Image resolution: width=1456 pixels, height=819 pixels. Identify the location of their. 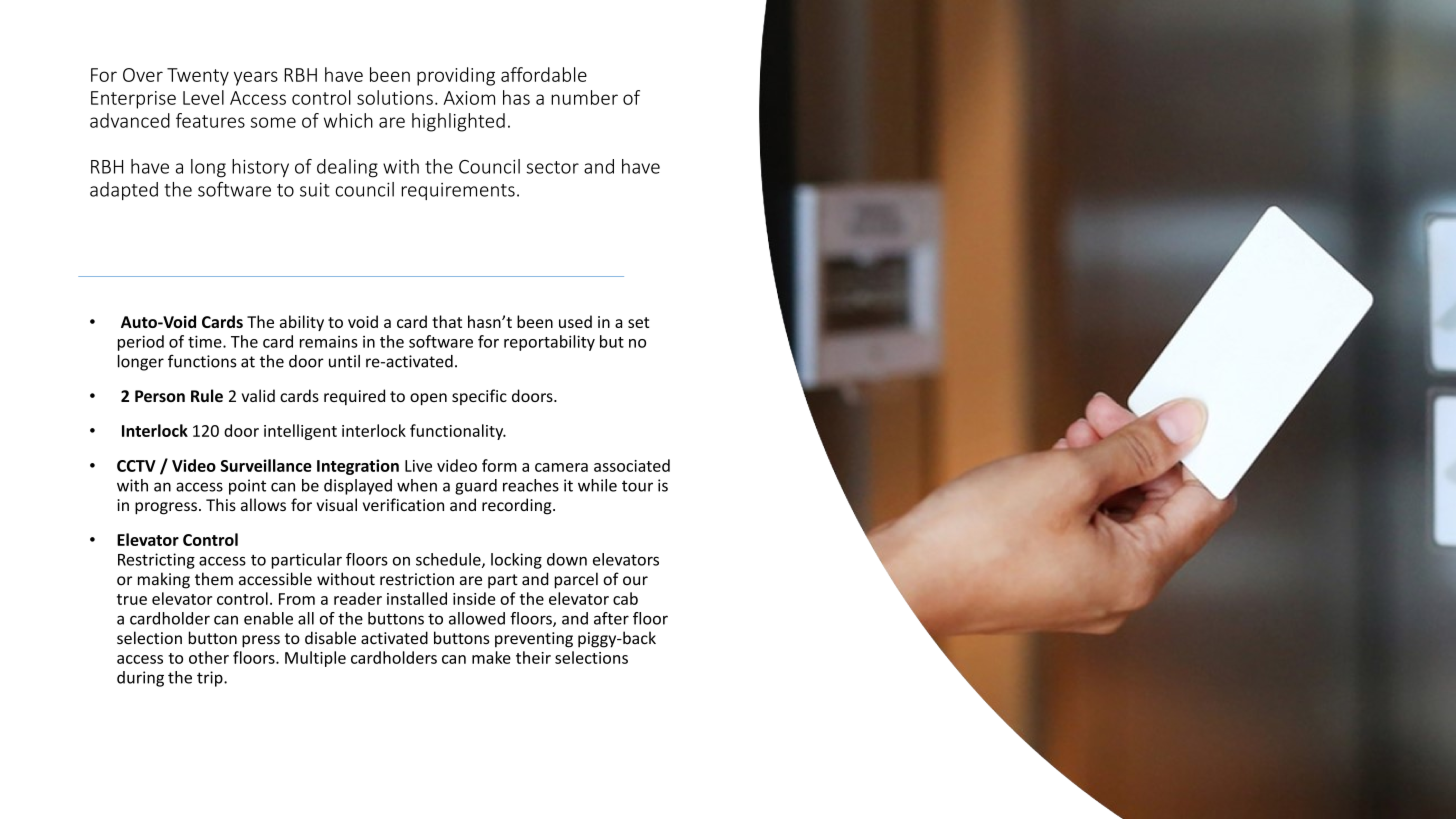
(533, 657).
